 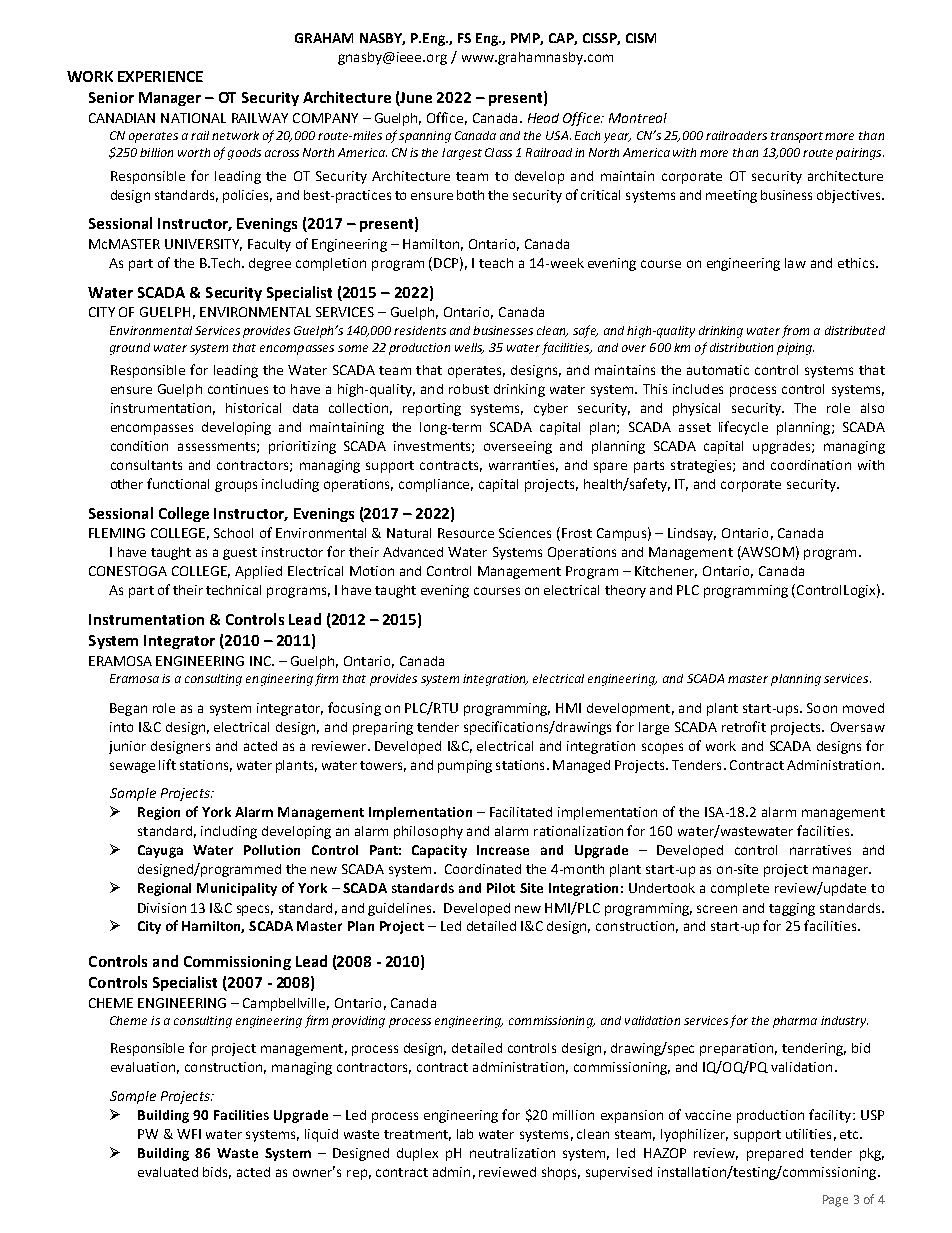 What do you see at coordinates (193, 118) in the screenshot?
I see `NATIONAL` at bounding box center [193, 118].
